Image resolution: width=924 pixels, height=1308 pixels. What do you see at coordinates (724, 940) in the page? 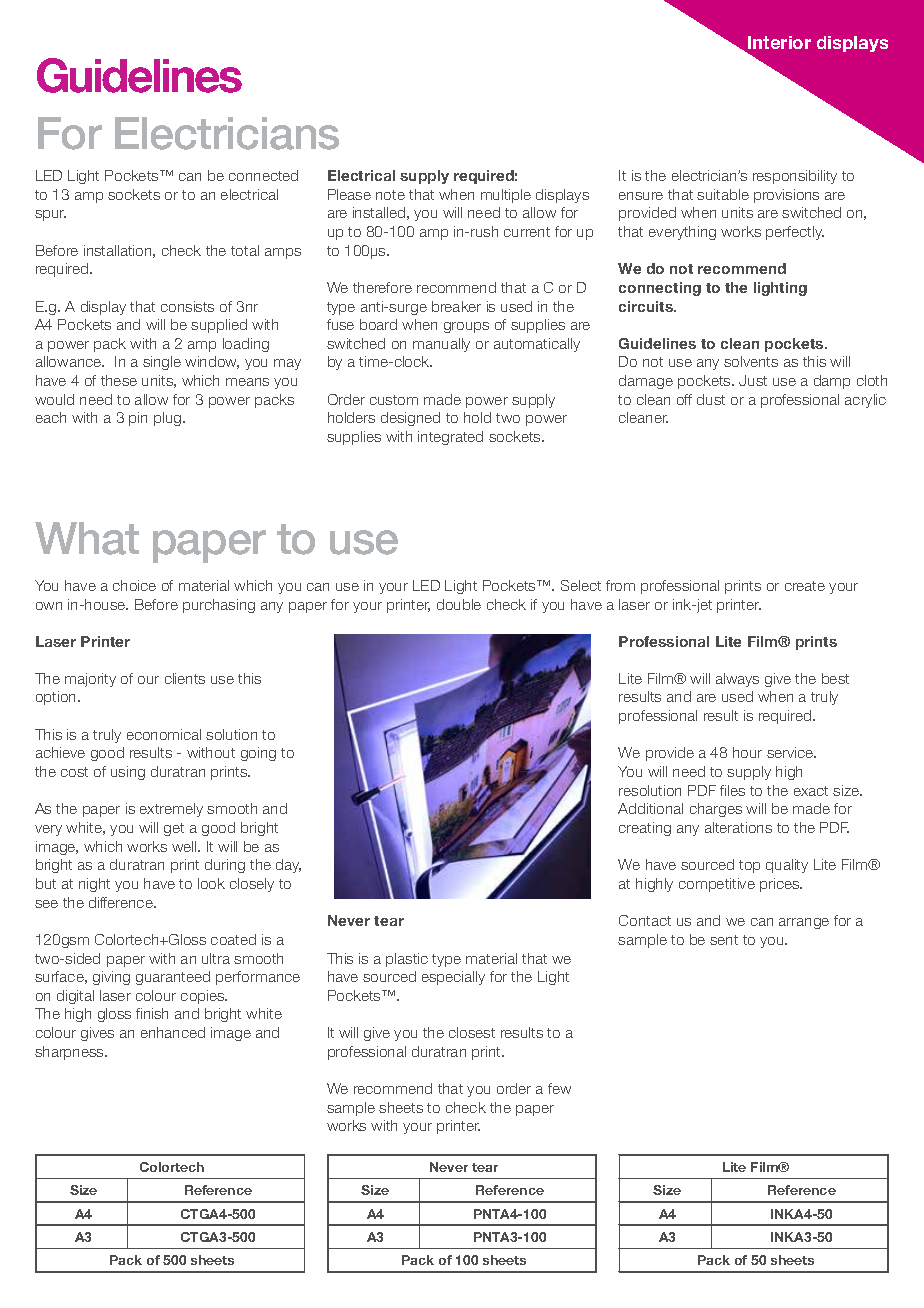
I see `sent` at bounding box center [724, 940].
